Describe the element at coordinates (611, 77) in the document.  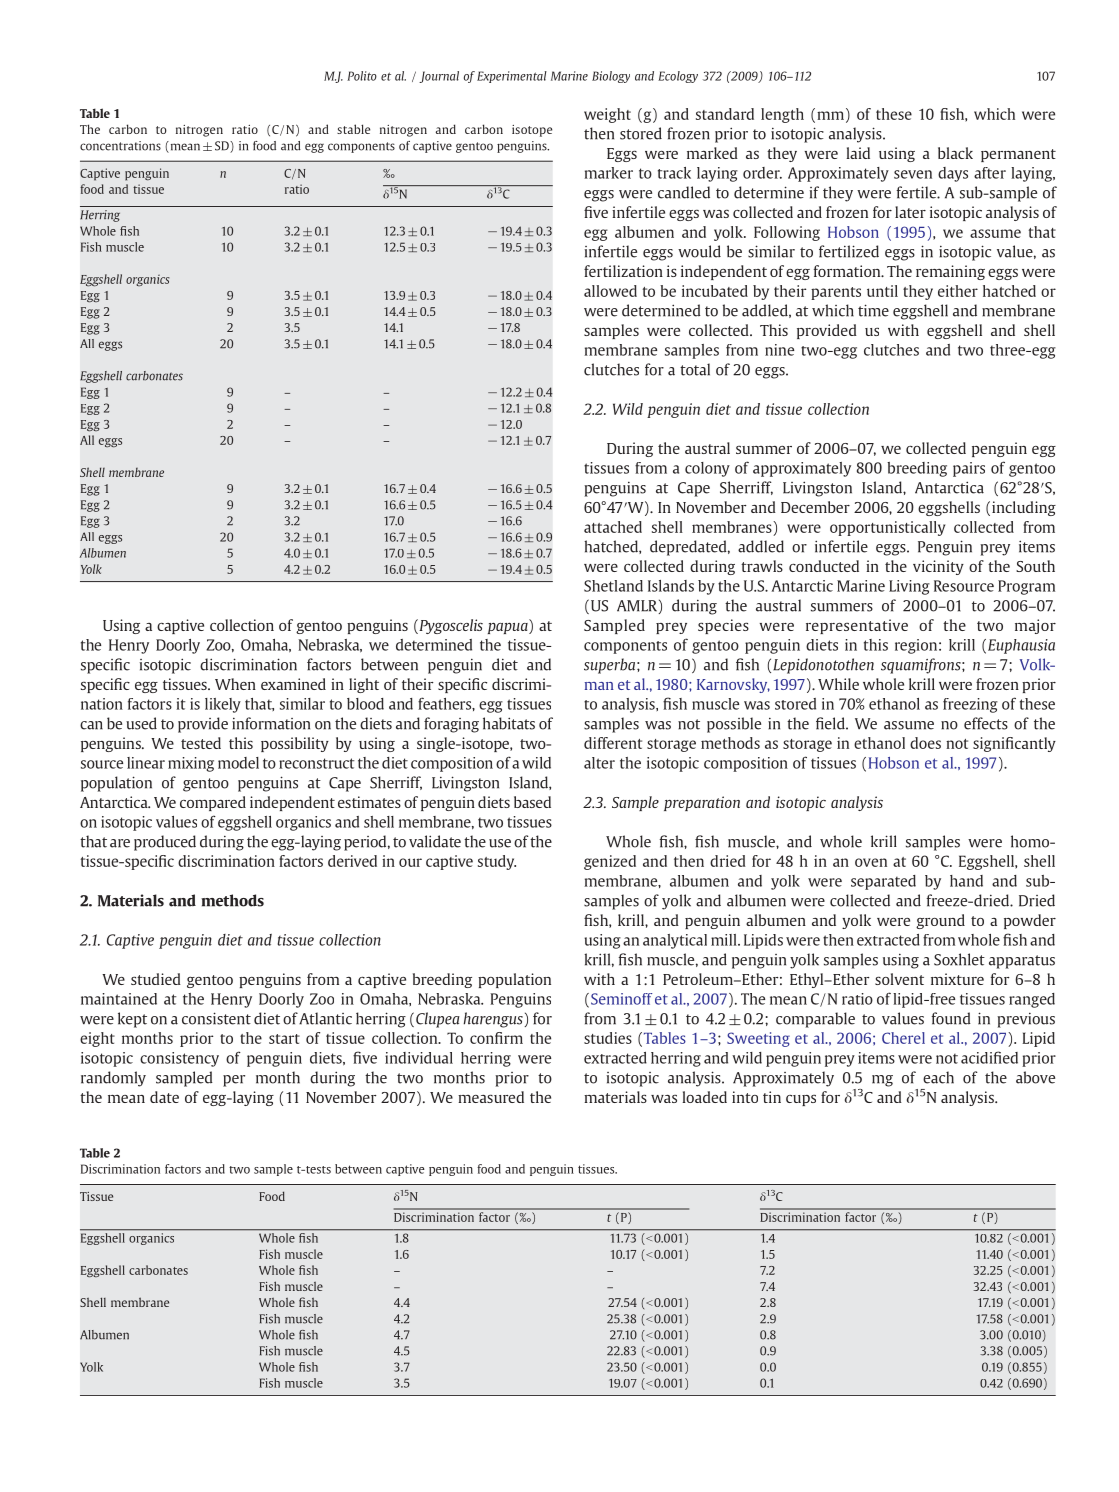
I see `Biology` at that location.
